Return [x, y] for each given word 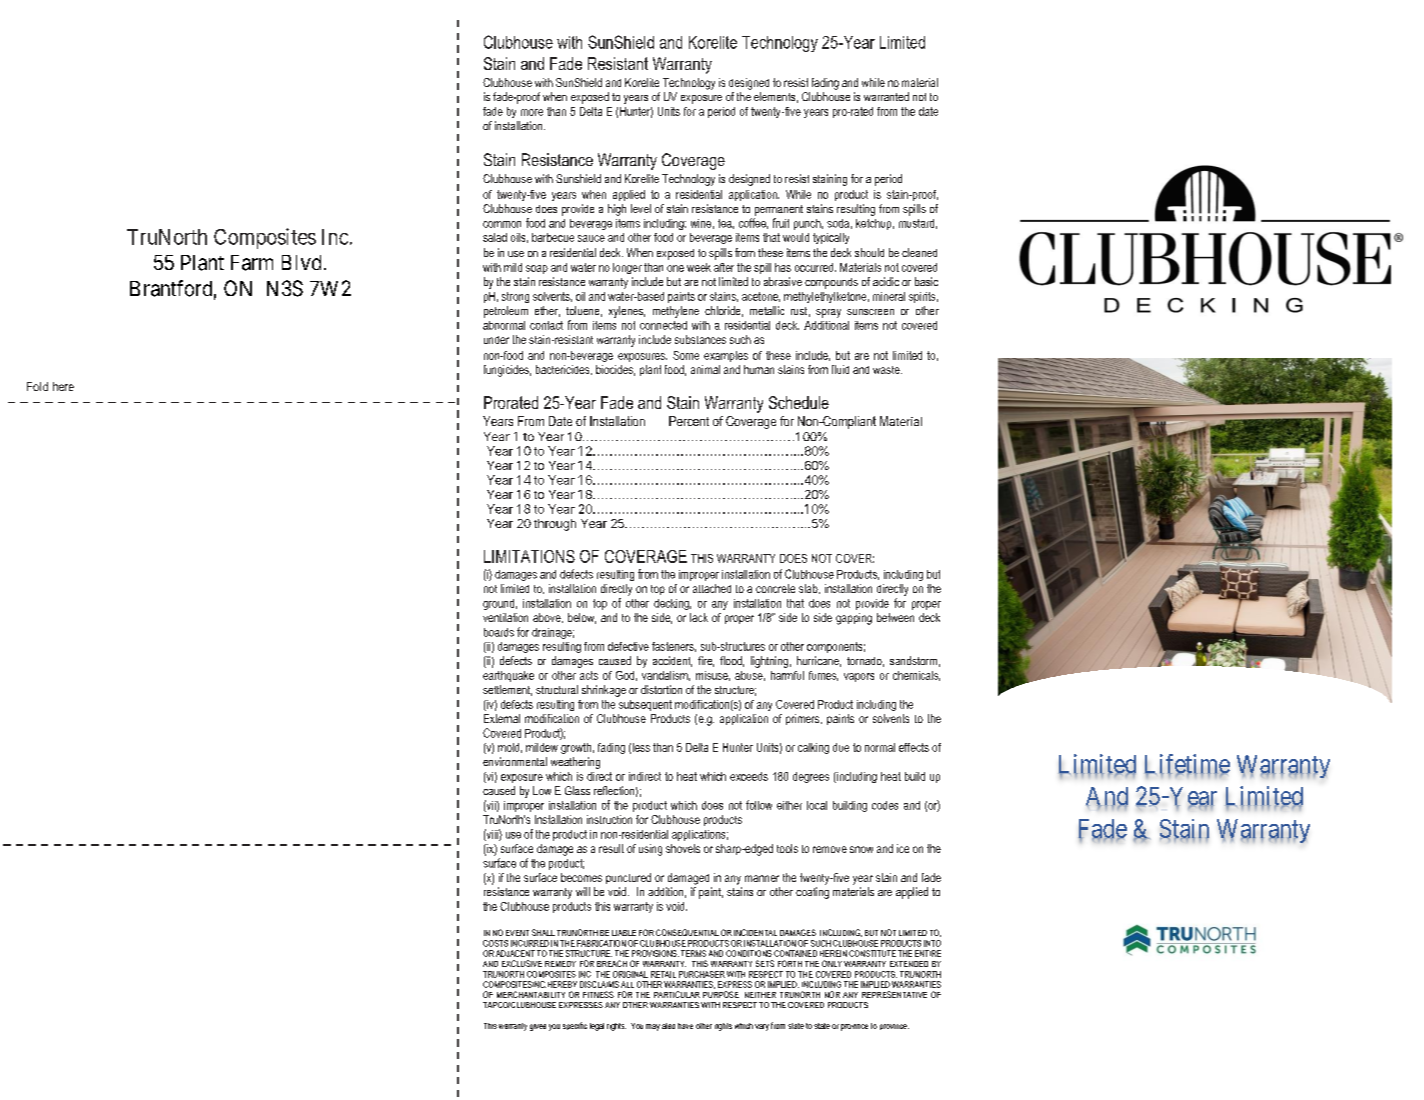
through [555, 525]
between [895, 617]
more [532, 112]
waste [887, 370]
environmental [515, 761]
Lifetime [1187, 765]
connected [663, 325]
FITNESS [598, 994]
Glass [577, 790]
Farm [252, 263]
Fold [37, 386]
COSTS [495, 943]
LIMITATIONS [529, 556]
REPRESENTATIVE [894, 994]
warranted [886, 96]
